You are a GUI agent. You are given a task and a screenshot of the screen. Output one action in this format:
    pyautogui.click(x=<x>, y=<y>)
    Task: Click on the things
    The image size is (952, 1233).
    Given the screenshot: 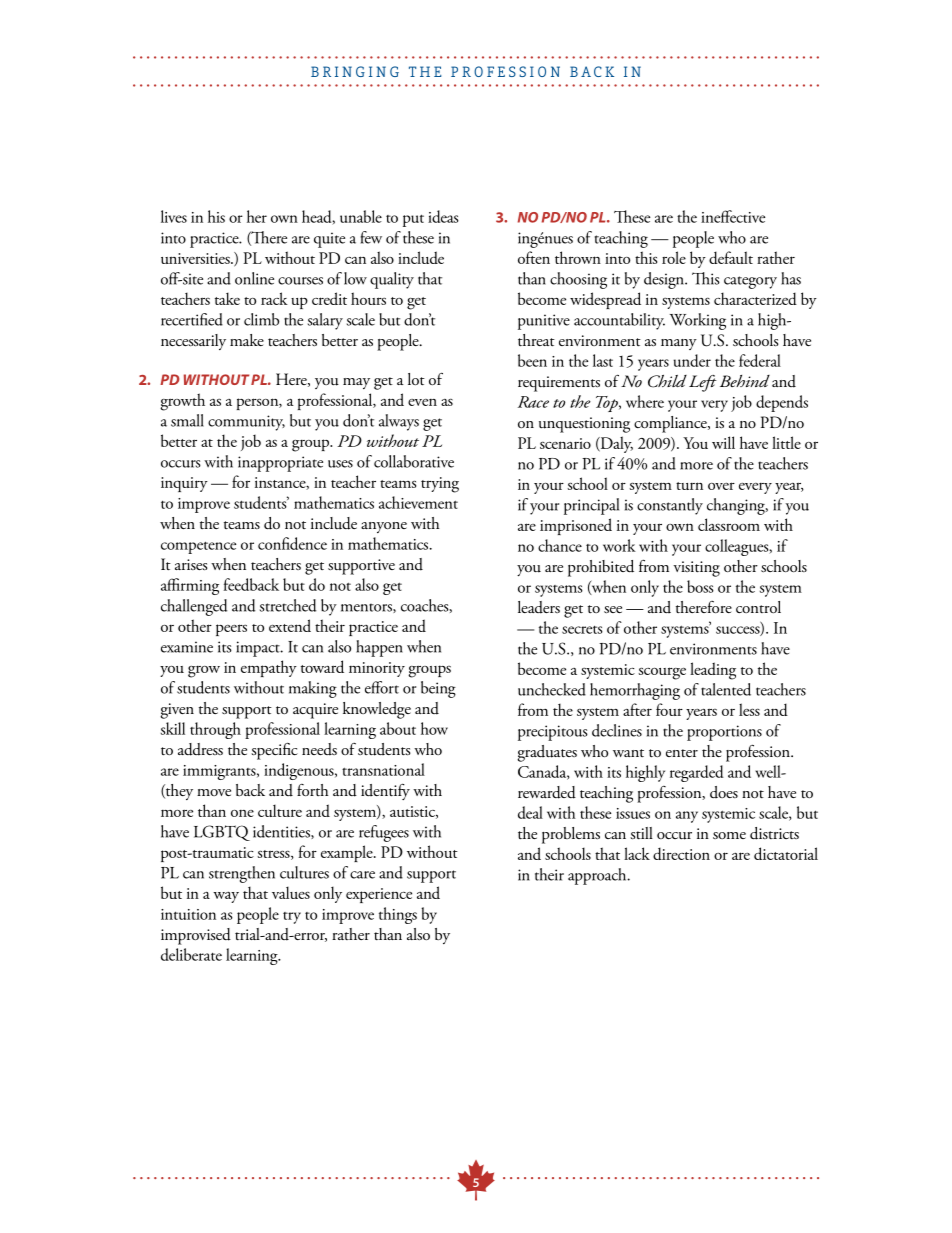 What is the action you would take?
    pyautogui.click(x=398, y=915)
